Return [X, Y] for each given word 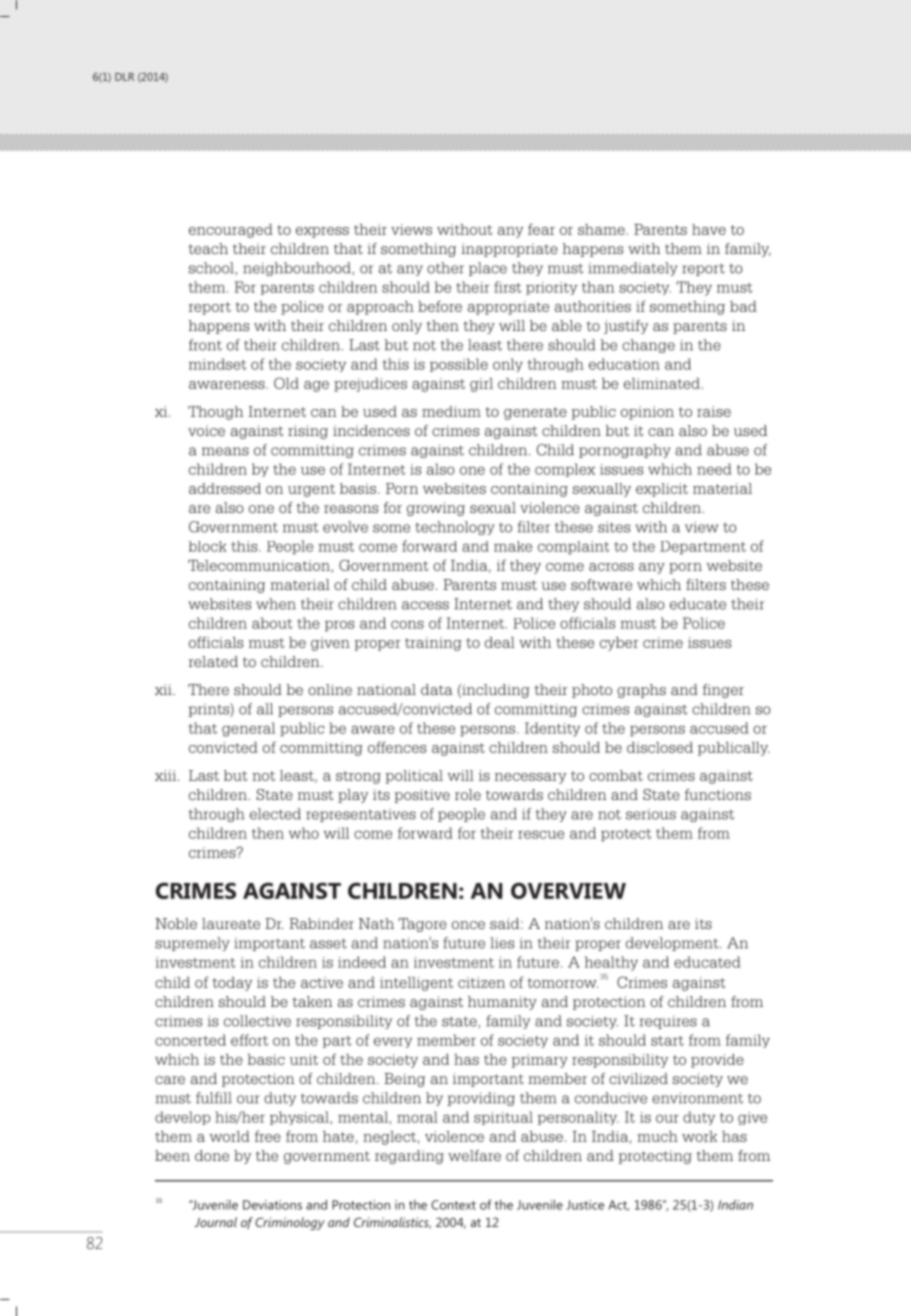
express [322, 232]
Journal [215, 1222]
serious [651, 814]
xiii [167, 775]
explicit [662, 490]
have [709, 229]
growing [436, 509]
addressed [225, 488]
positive [422, 796]
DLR [124, 77]
